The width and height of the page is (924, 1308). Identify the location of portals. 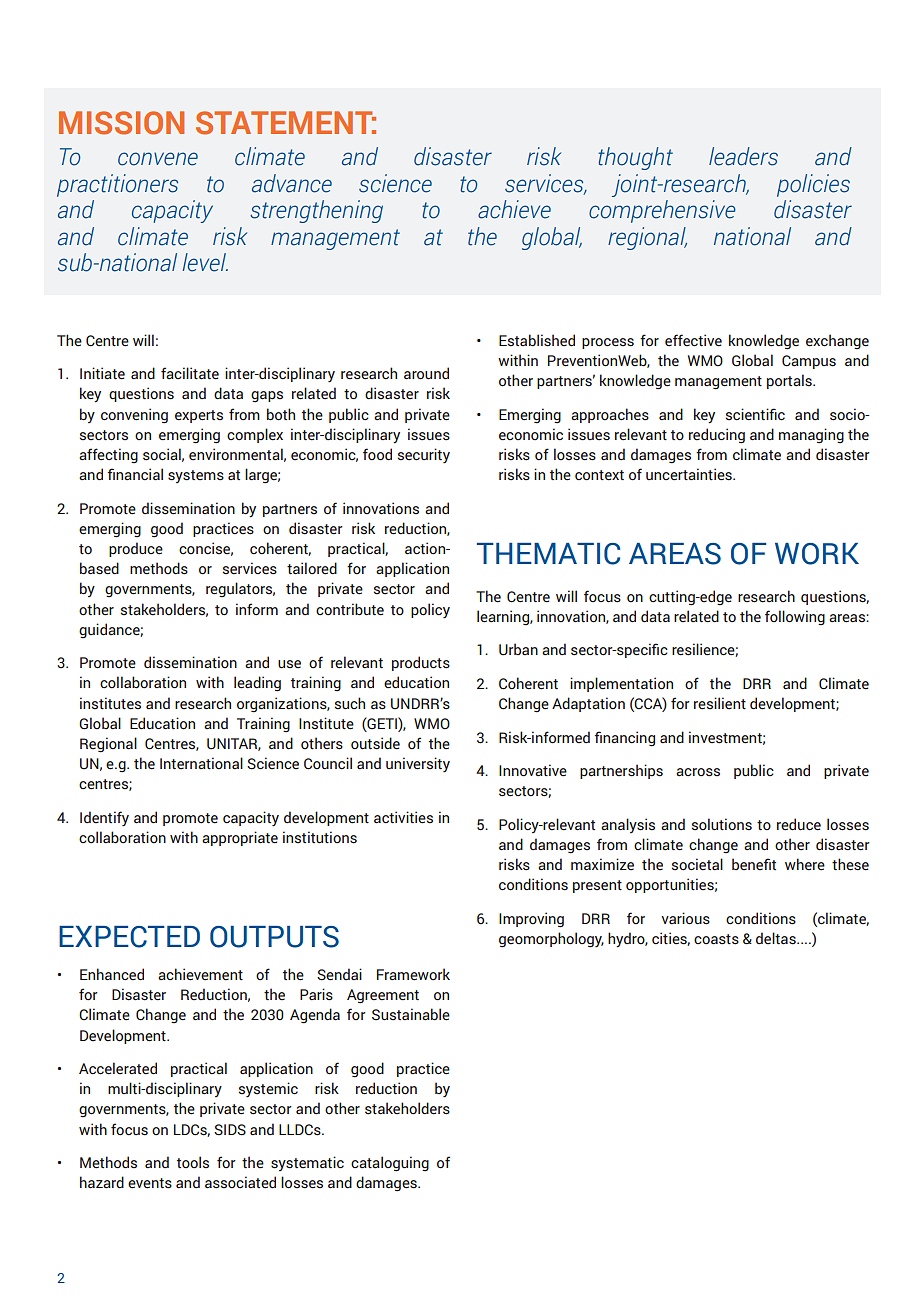
(790, 381).
